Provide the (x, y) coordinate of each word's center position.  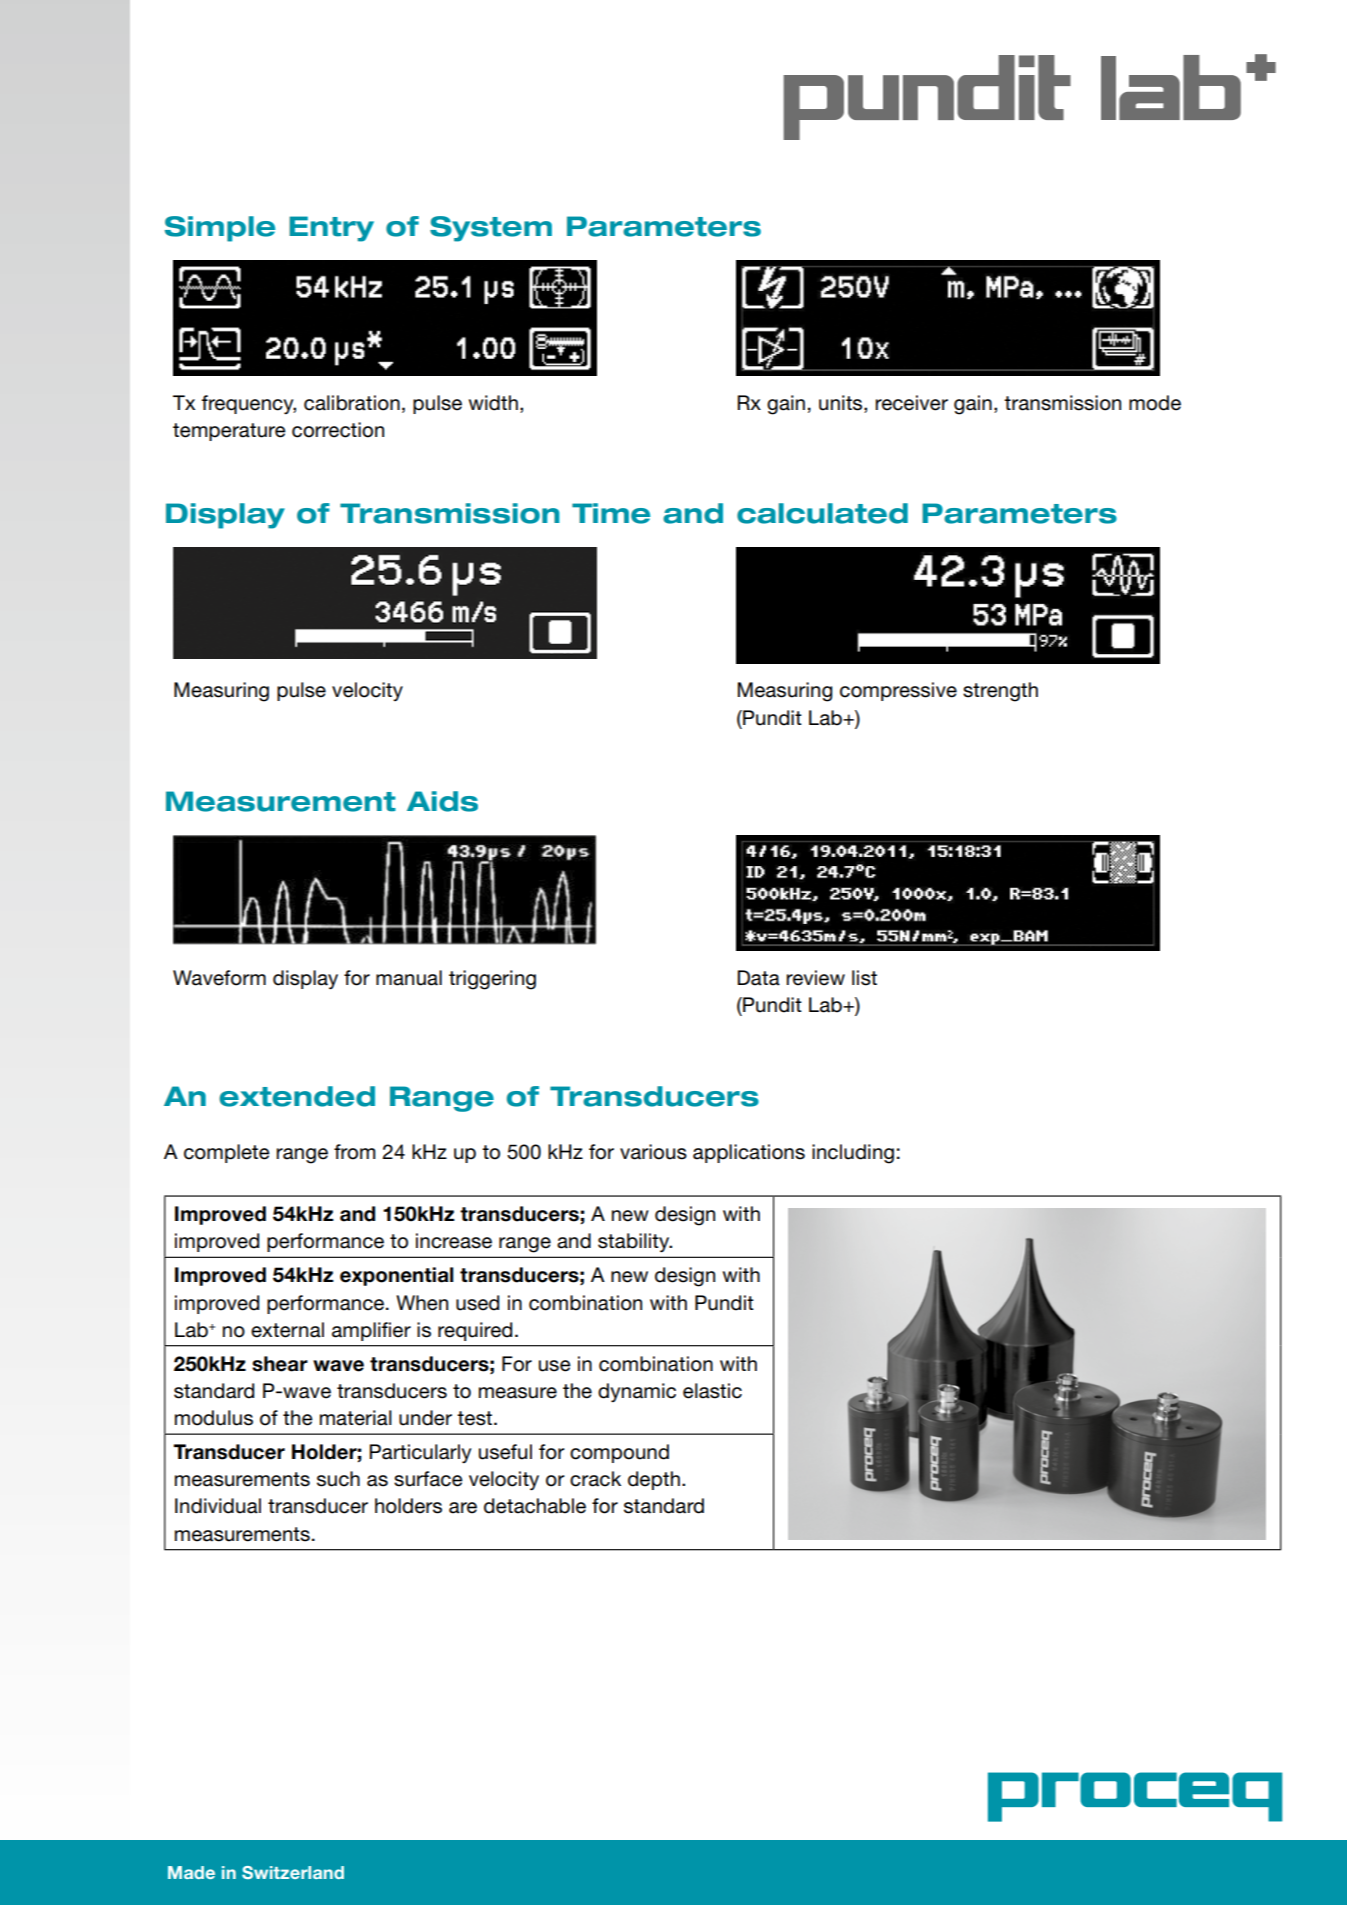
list (864, 978)
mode (1155, 403)
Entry (331, 229)
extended (297, 1096)
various (653, 1152)
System (491, 229)
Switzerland (293, 1872)
